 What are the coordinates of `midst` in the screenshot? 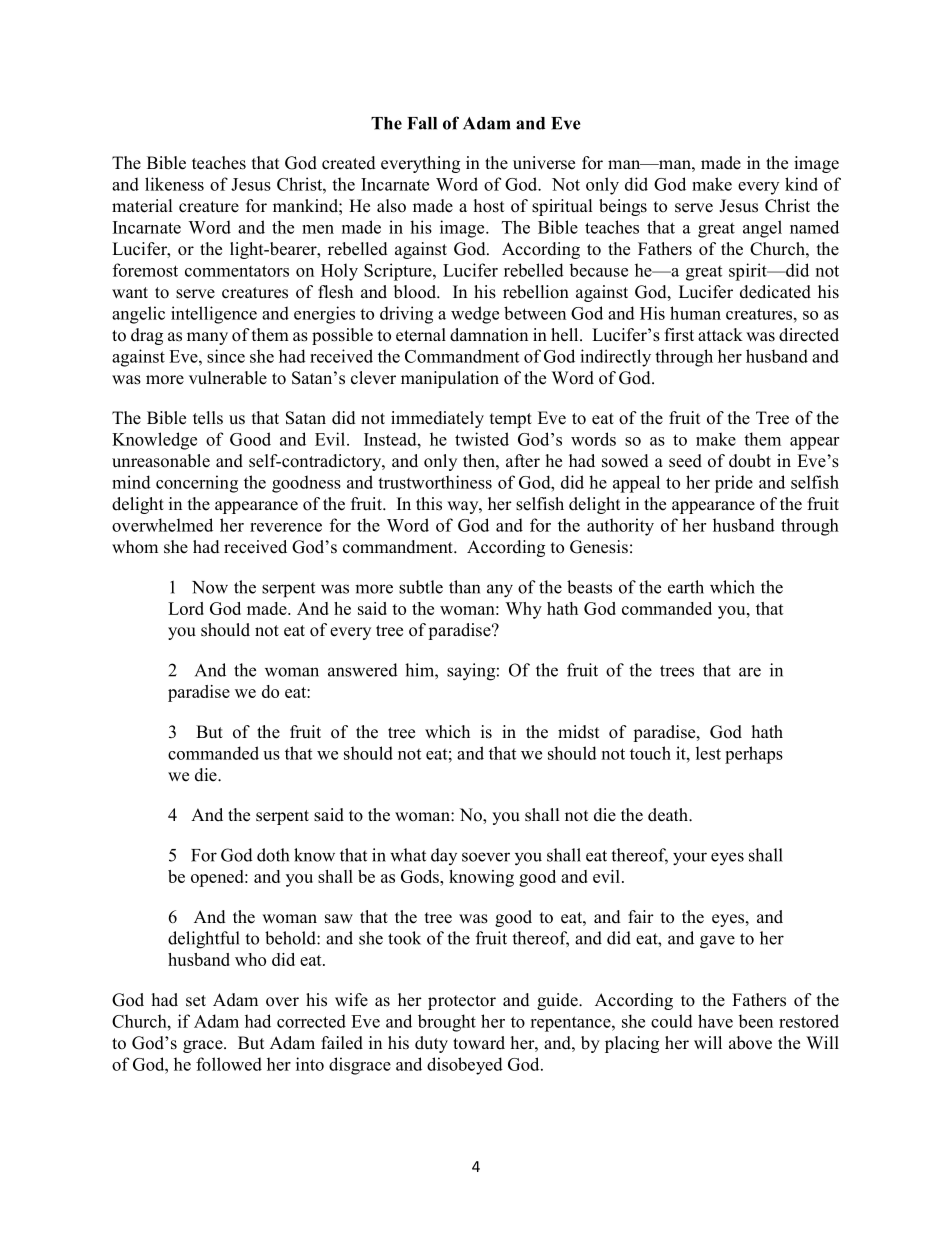 It's located at (578, 732).
